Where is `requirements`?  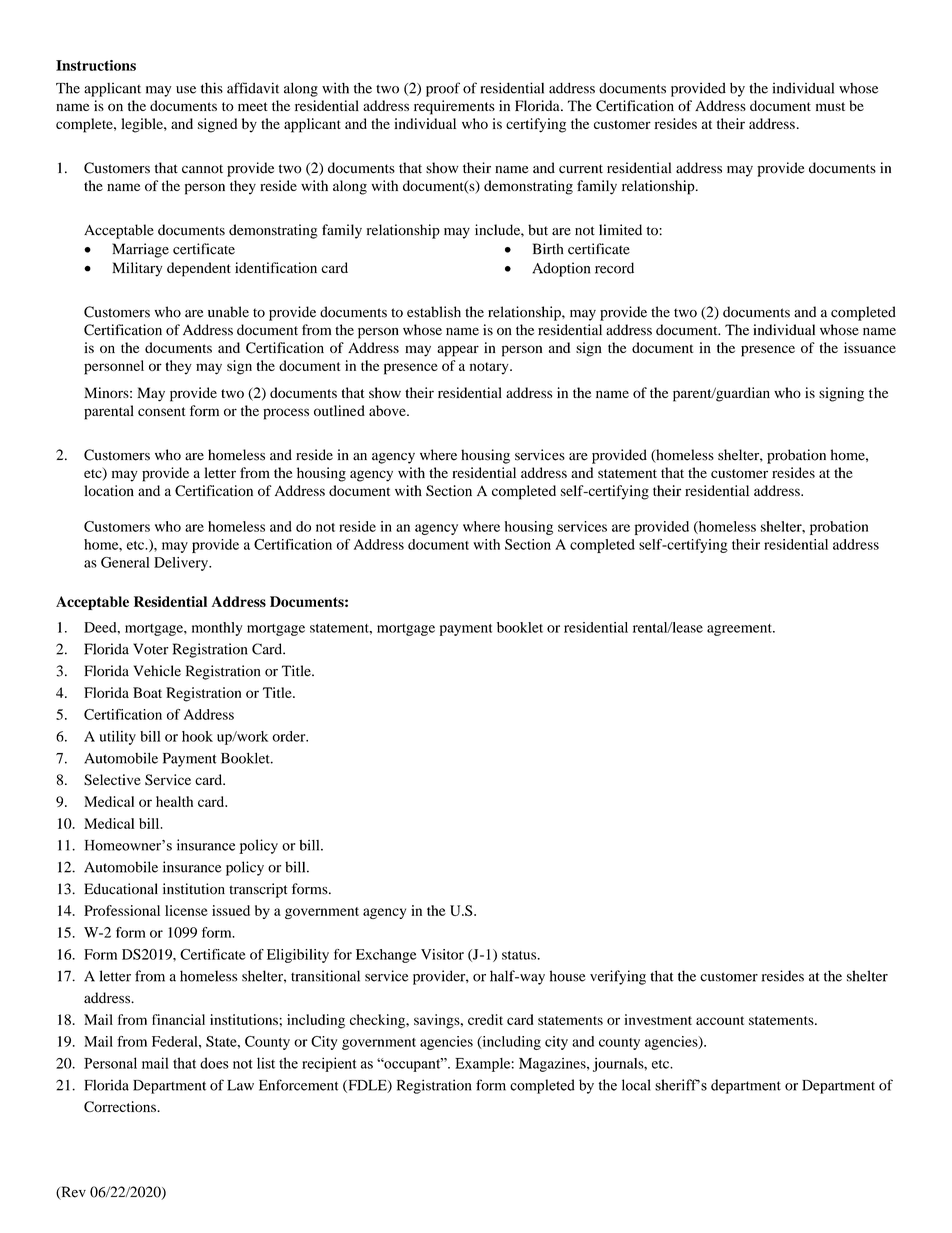 requirements is located at coordinates (454, 107).
